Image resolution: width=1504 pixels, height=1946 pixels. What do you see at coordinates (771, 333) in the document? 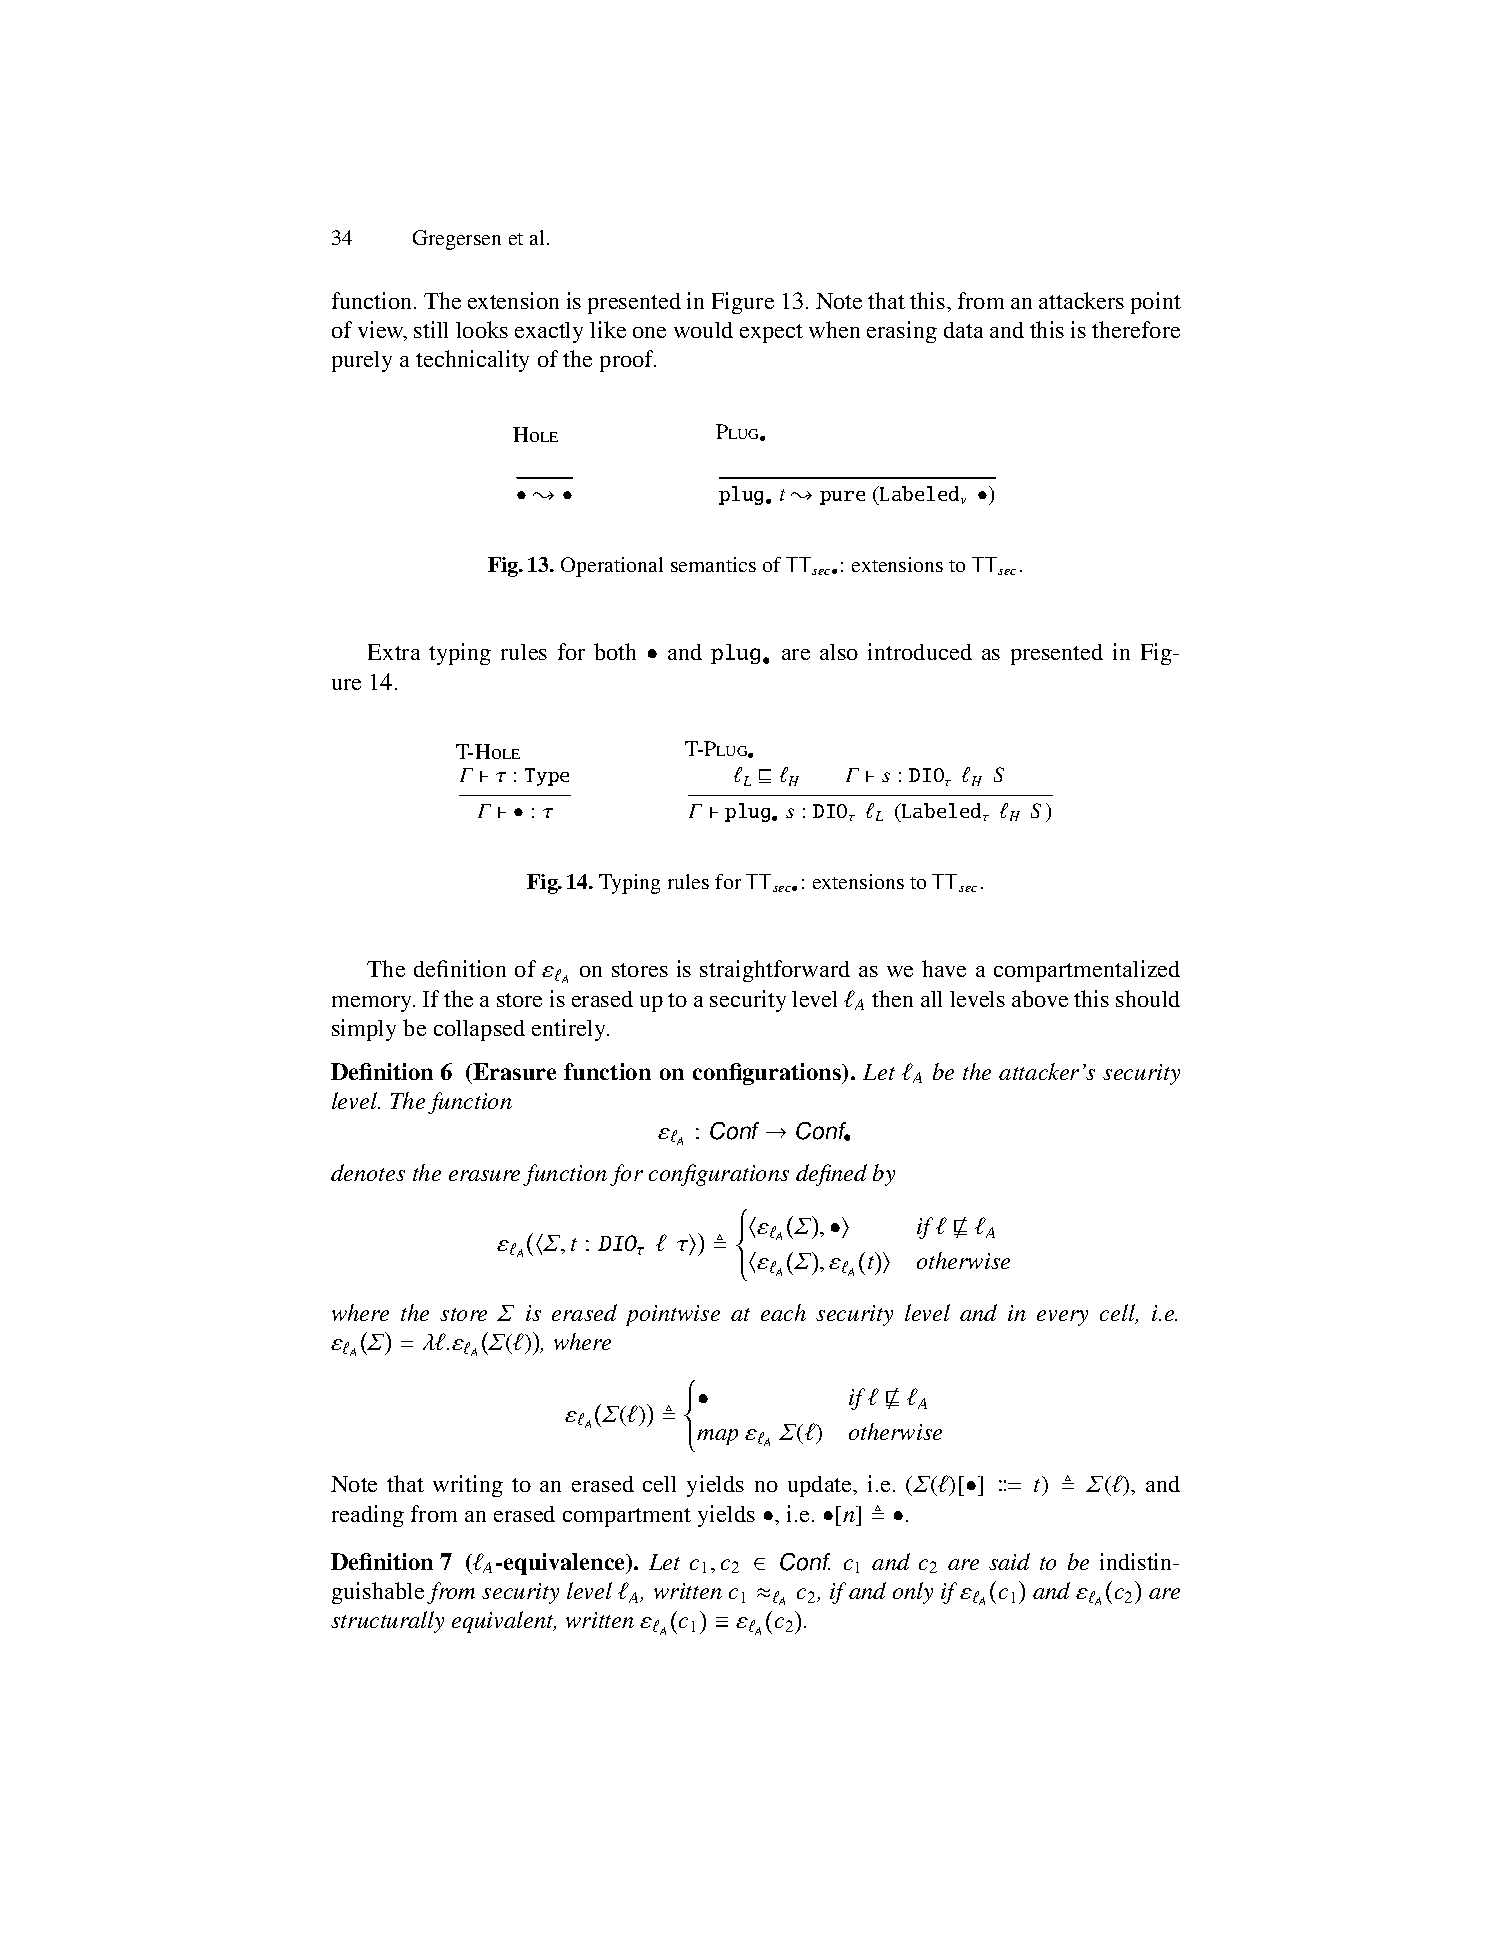
I see `expect` at bounding box center [771, 333].
